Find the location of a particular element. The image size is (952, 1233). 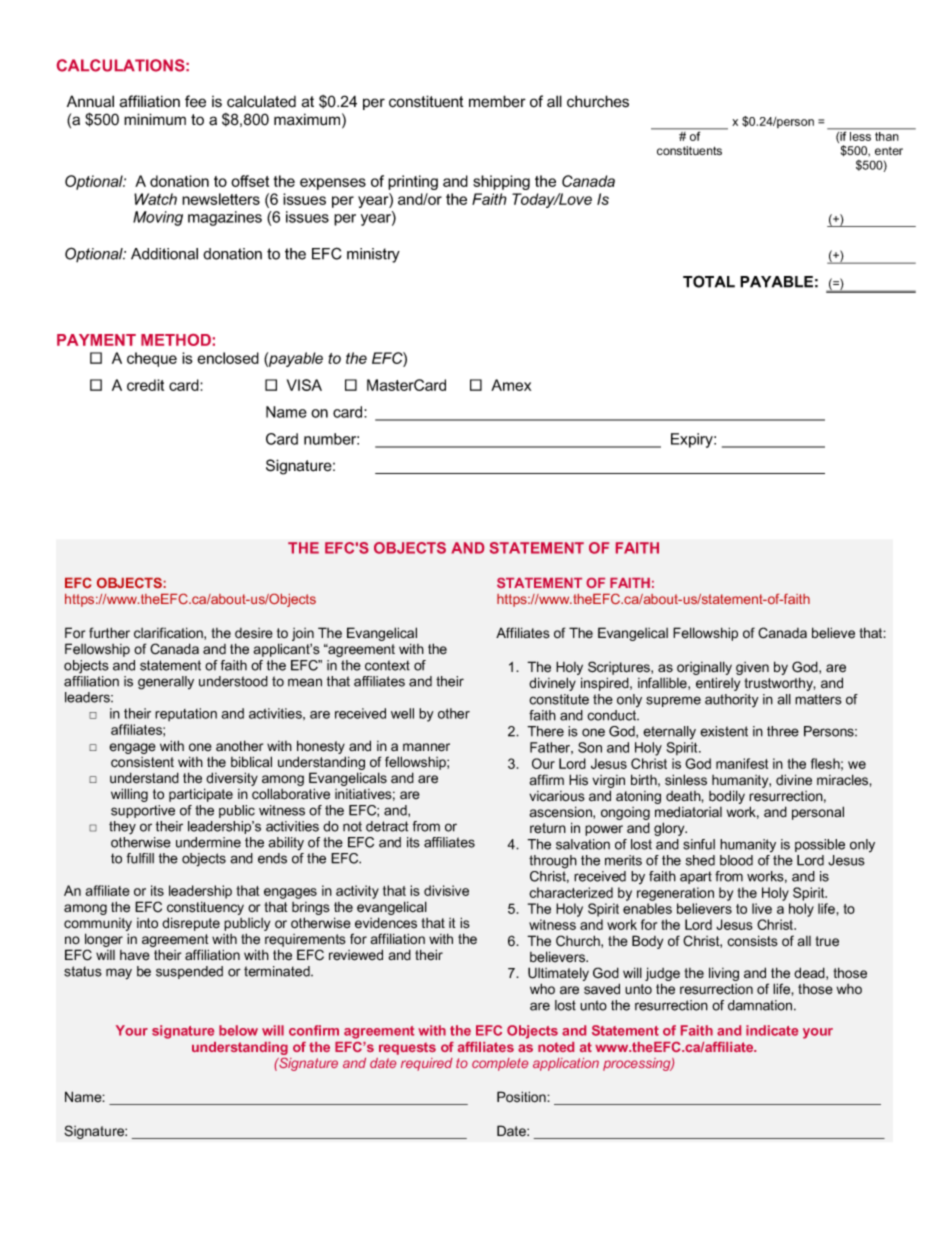

below is located at coordinates (238, 1030).
